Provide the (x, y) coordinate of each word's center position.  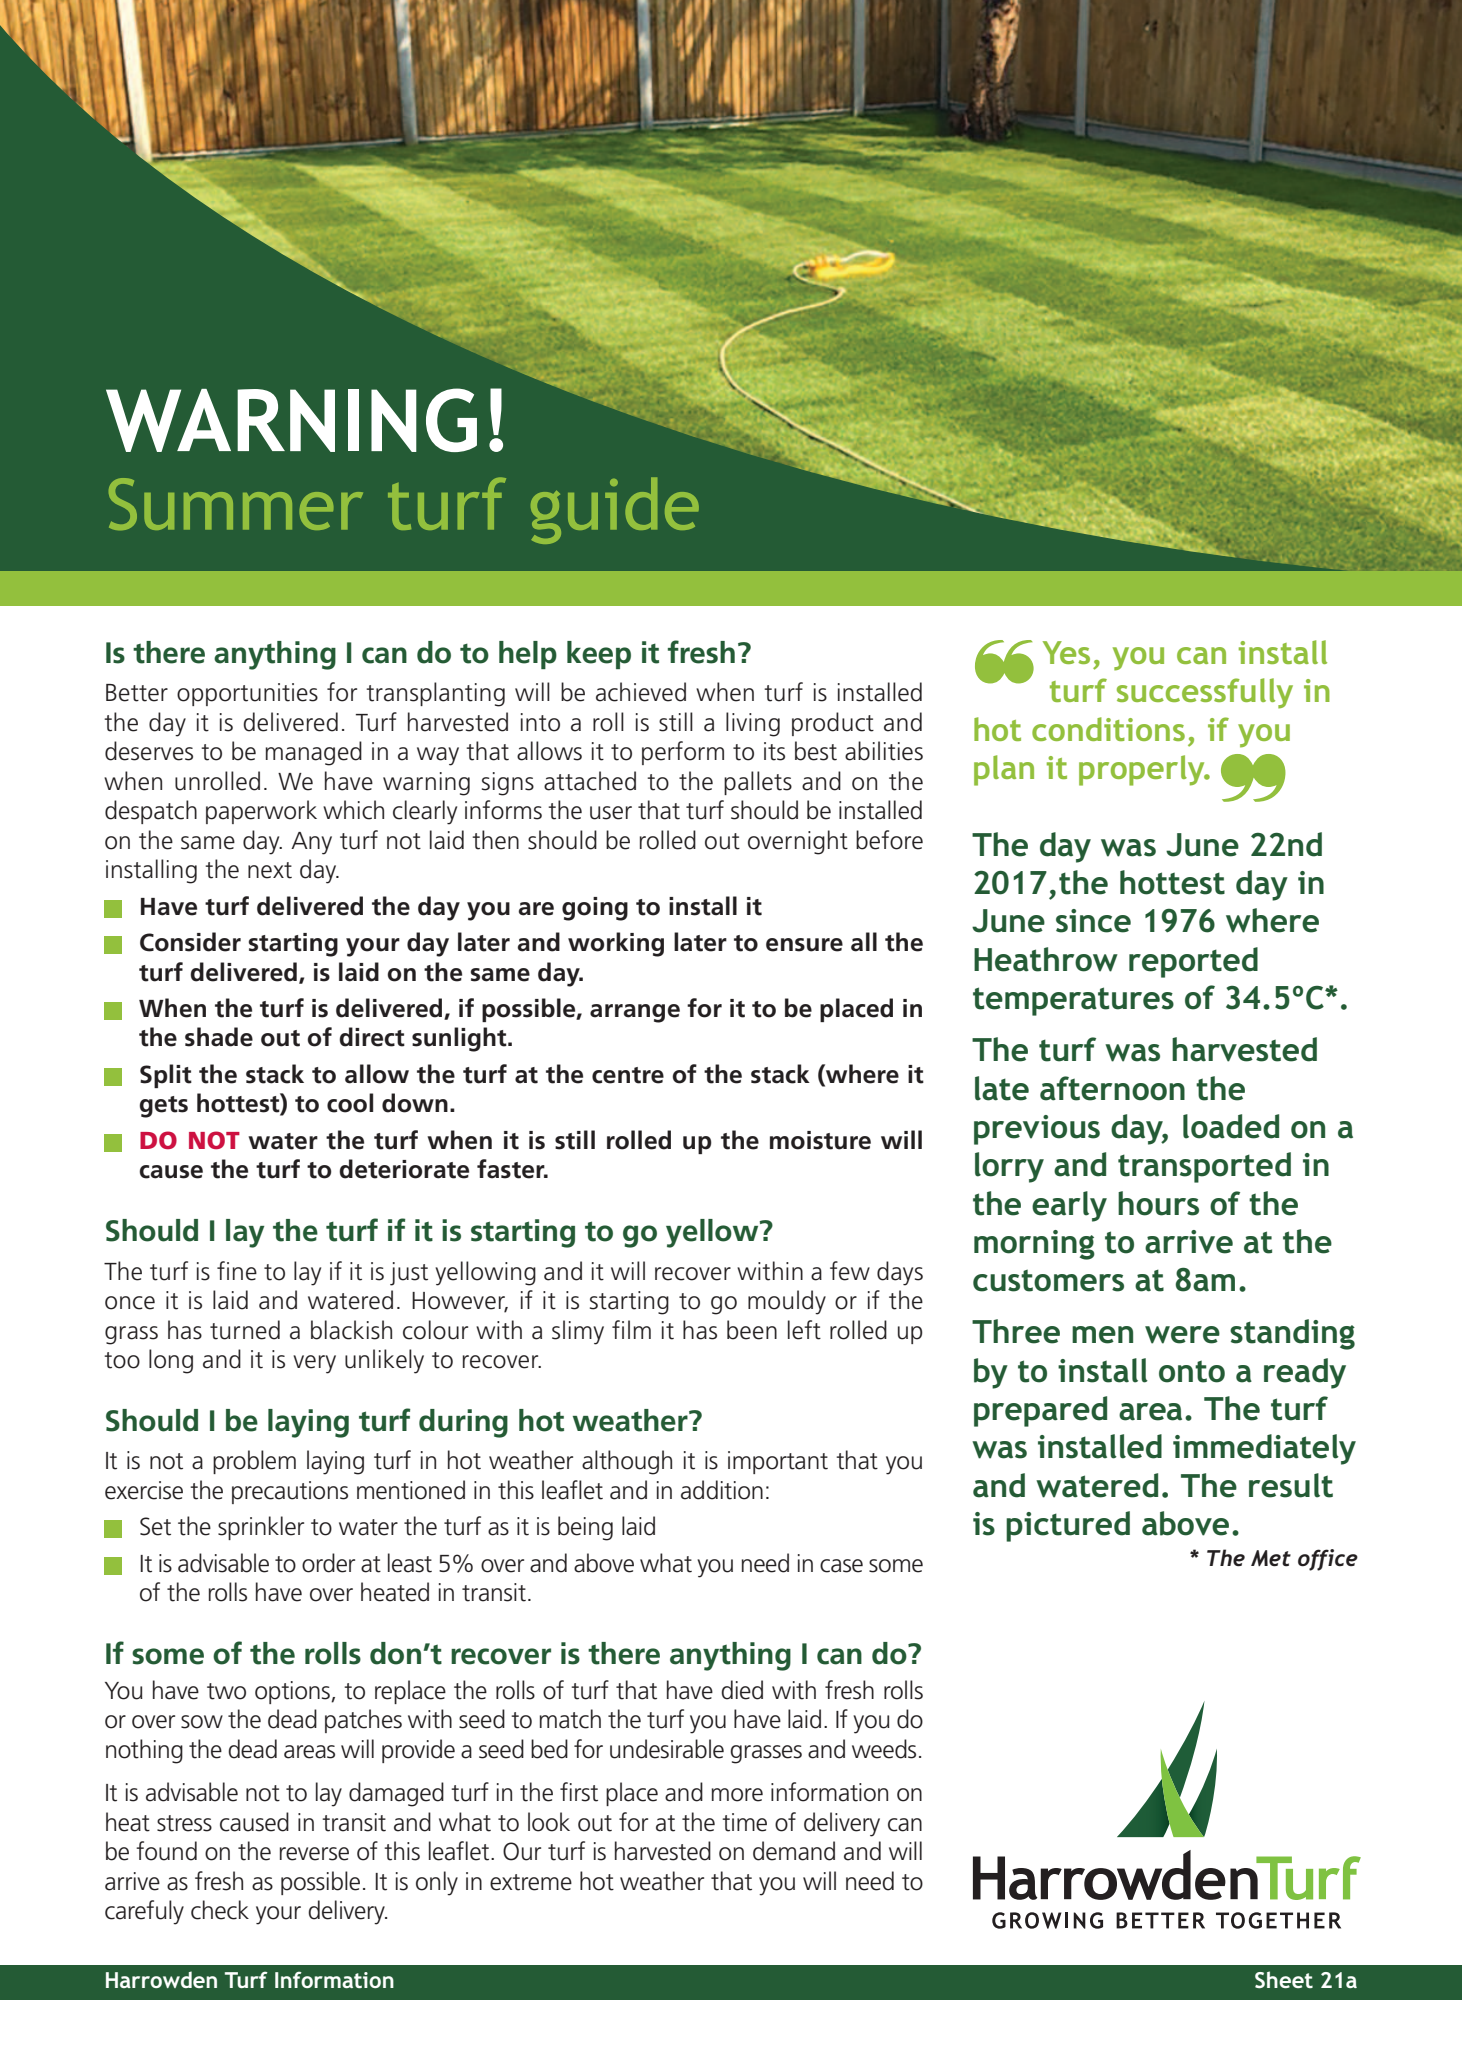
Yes (1066, 652)
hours (1158, 1203)
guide (615, 510)
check (220, 1910)
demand (794, 1851)
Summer (236, 504)
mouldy (787, 1302)
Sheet (1284, 1980)
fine (237, 1271)
